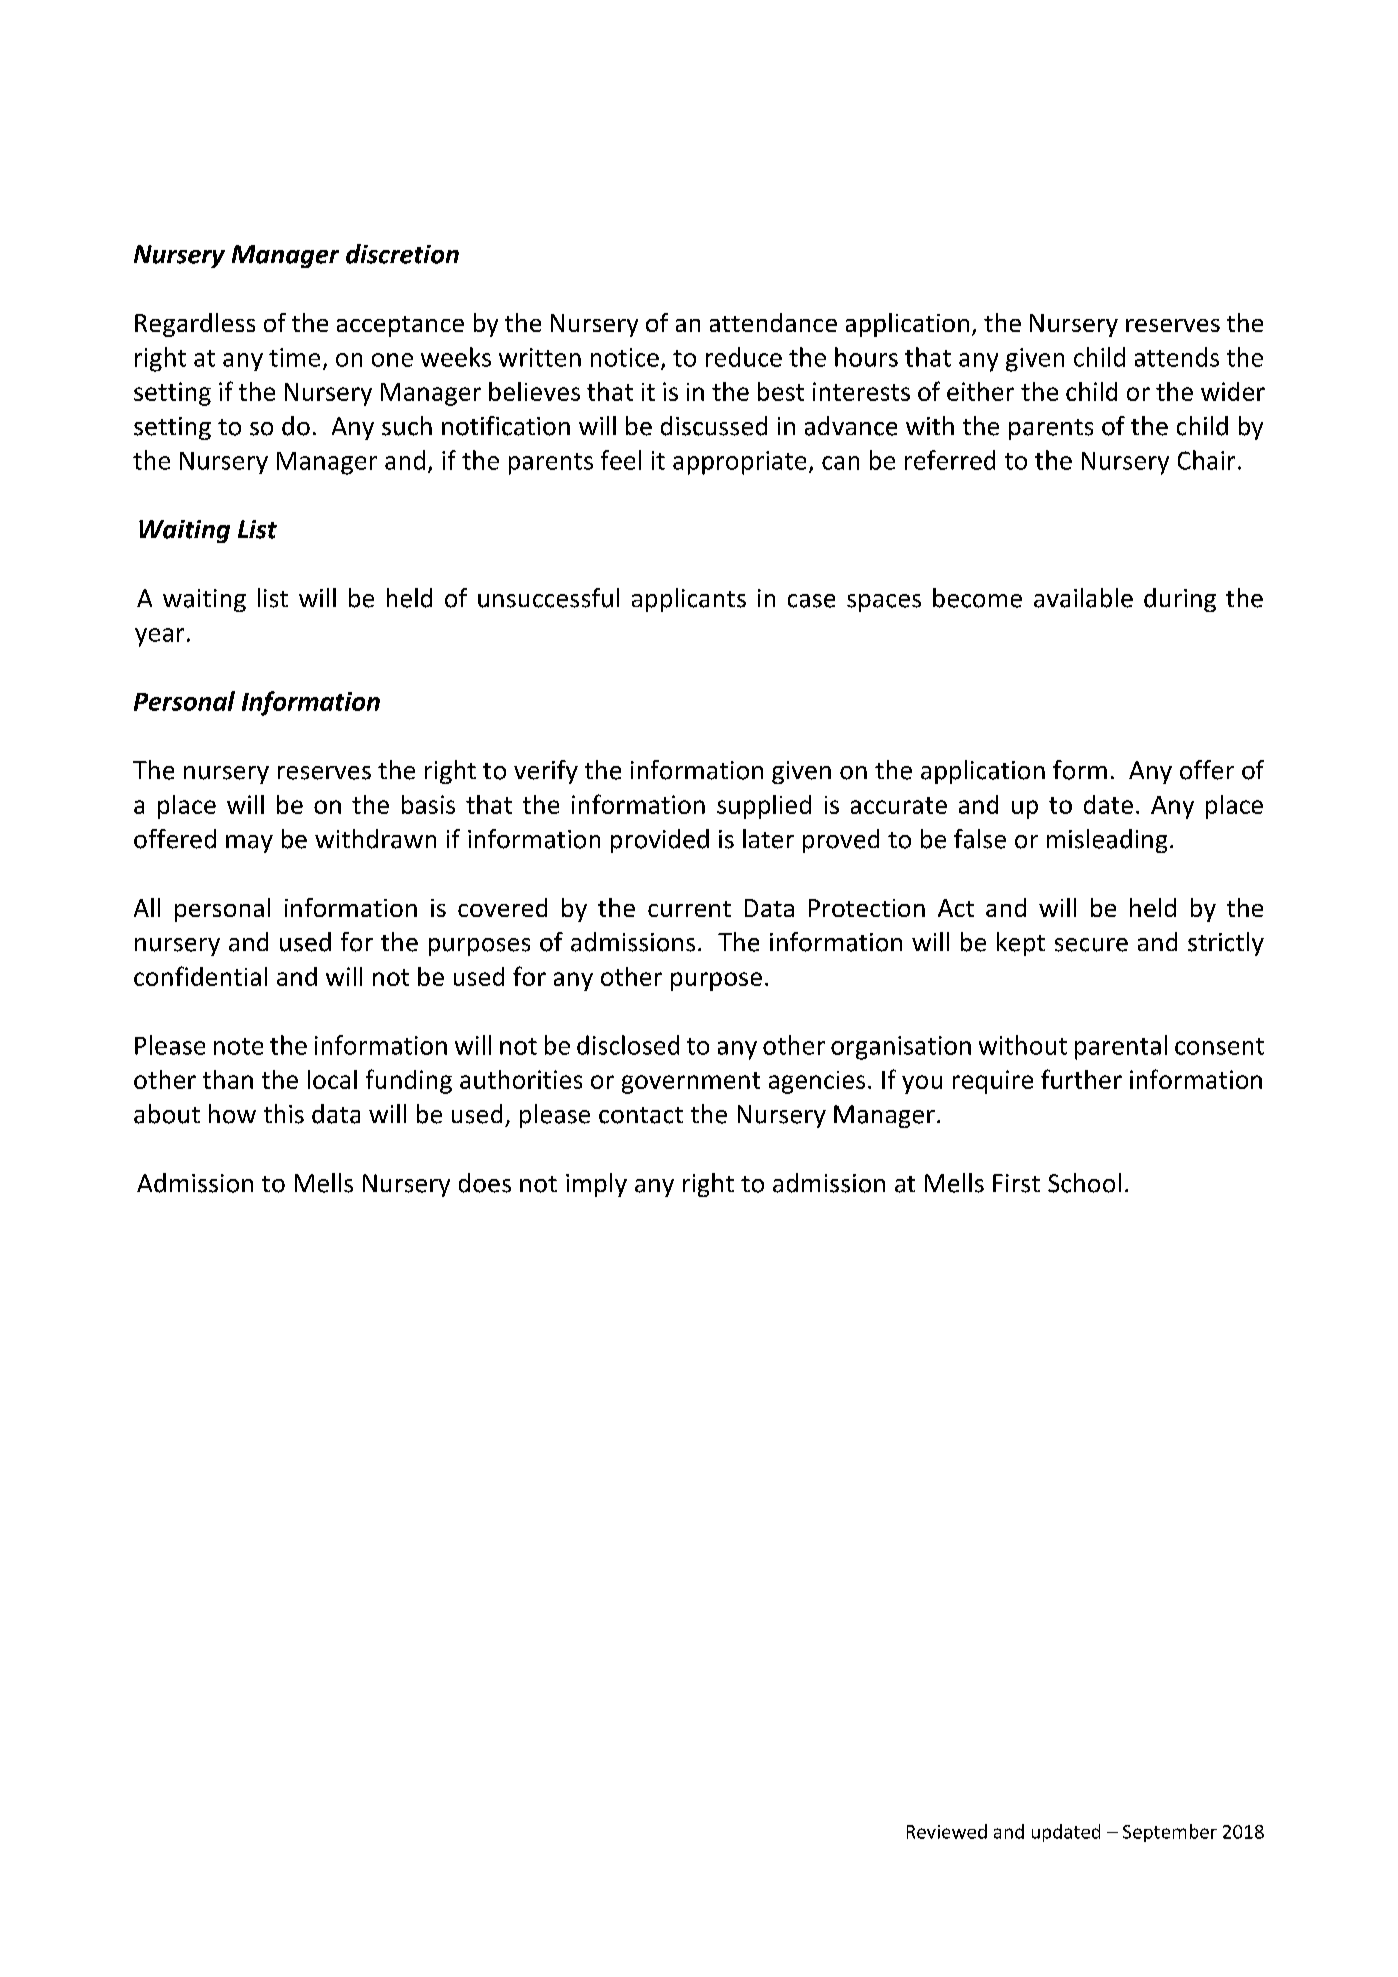 The width and height of the screenshot is (1398, 1977). I want to click on attends, so click(1177, 357).
